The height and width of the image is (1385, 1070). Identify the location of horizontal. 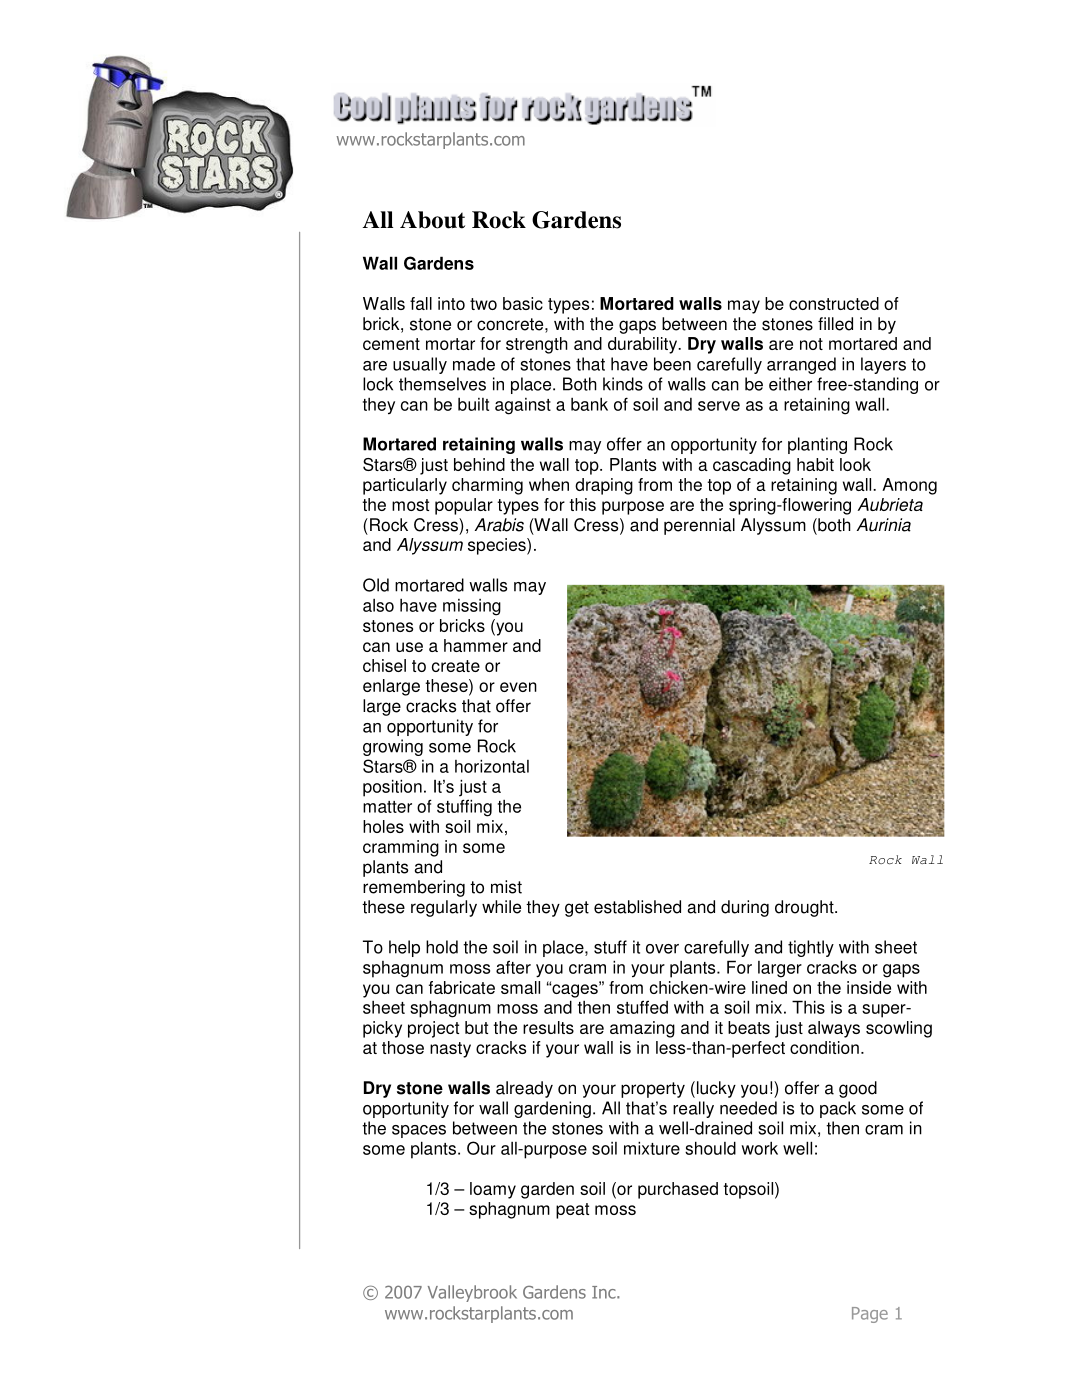
(492, 766).
